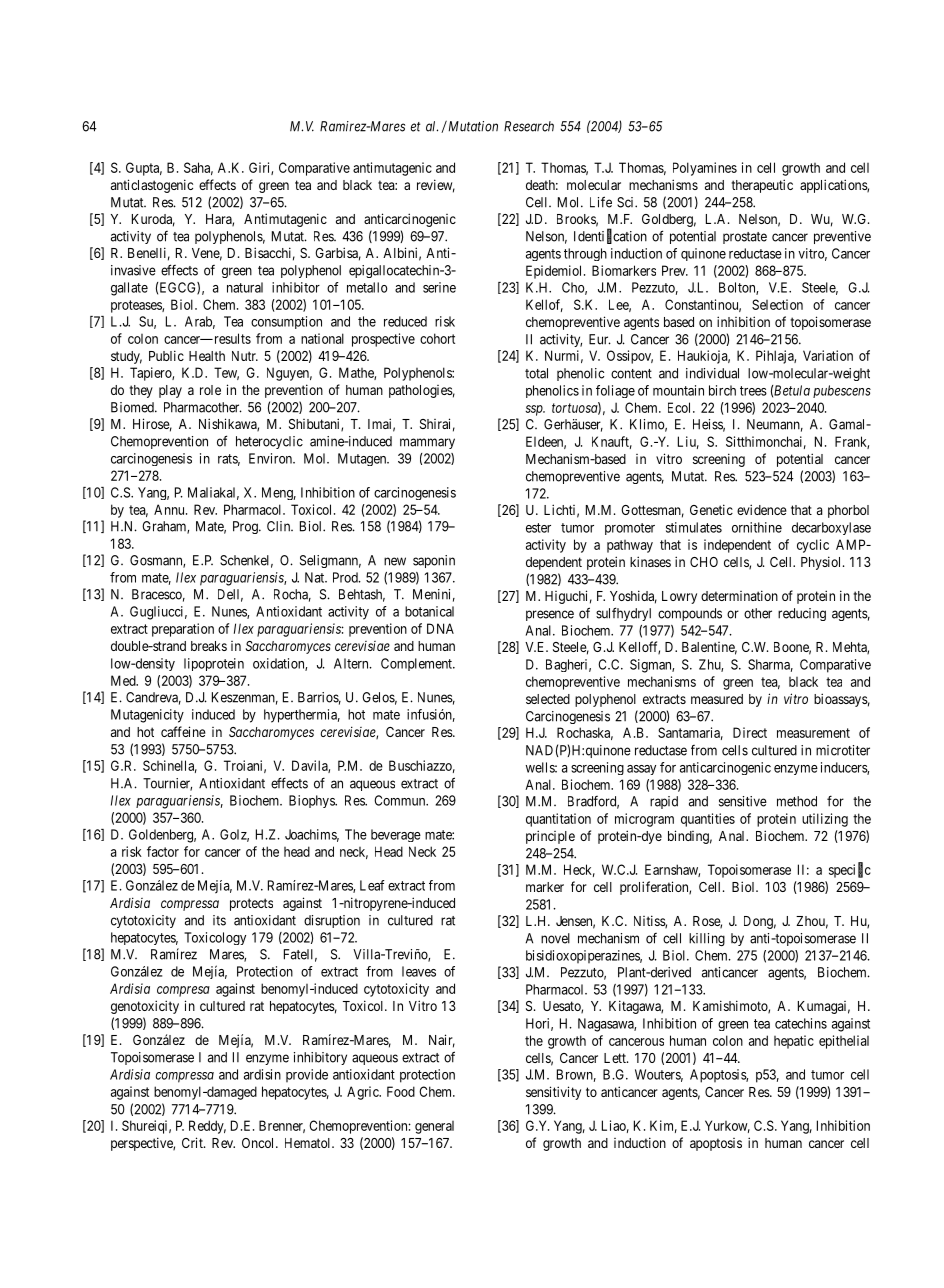  I want to click on Crit, so click(193, 1142).
